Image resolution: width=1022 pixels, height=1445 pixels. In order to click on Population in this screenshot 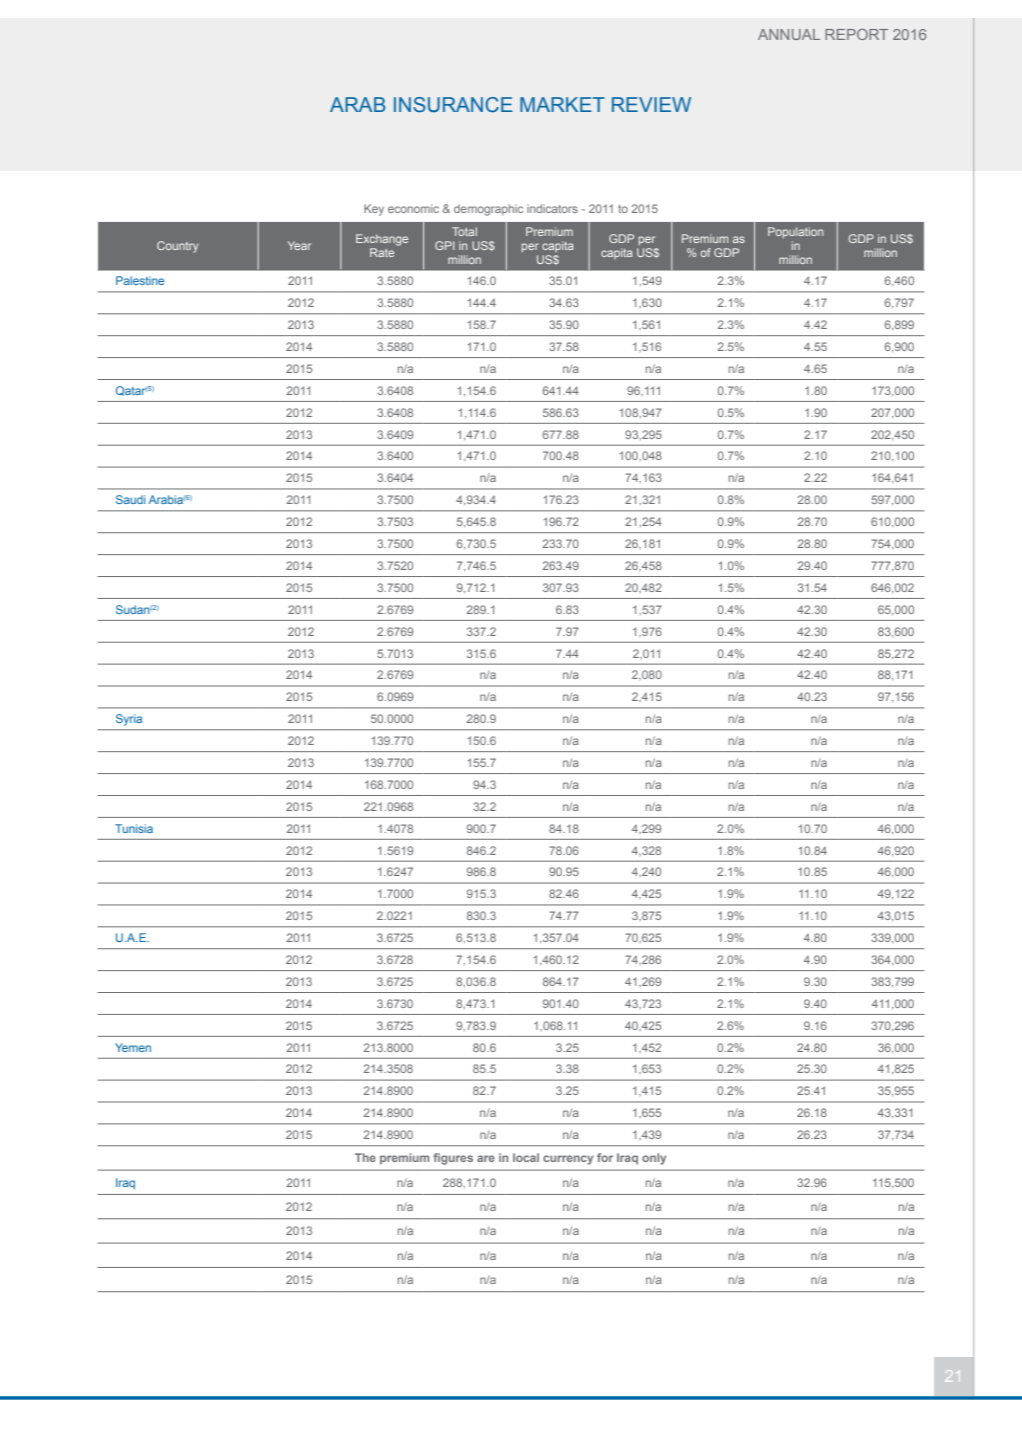, I will do `click(795, 233)`.
